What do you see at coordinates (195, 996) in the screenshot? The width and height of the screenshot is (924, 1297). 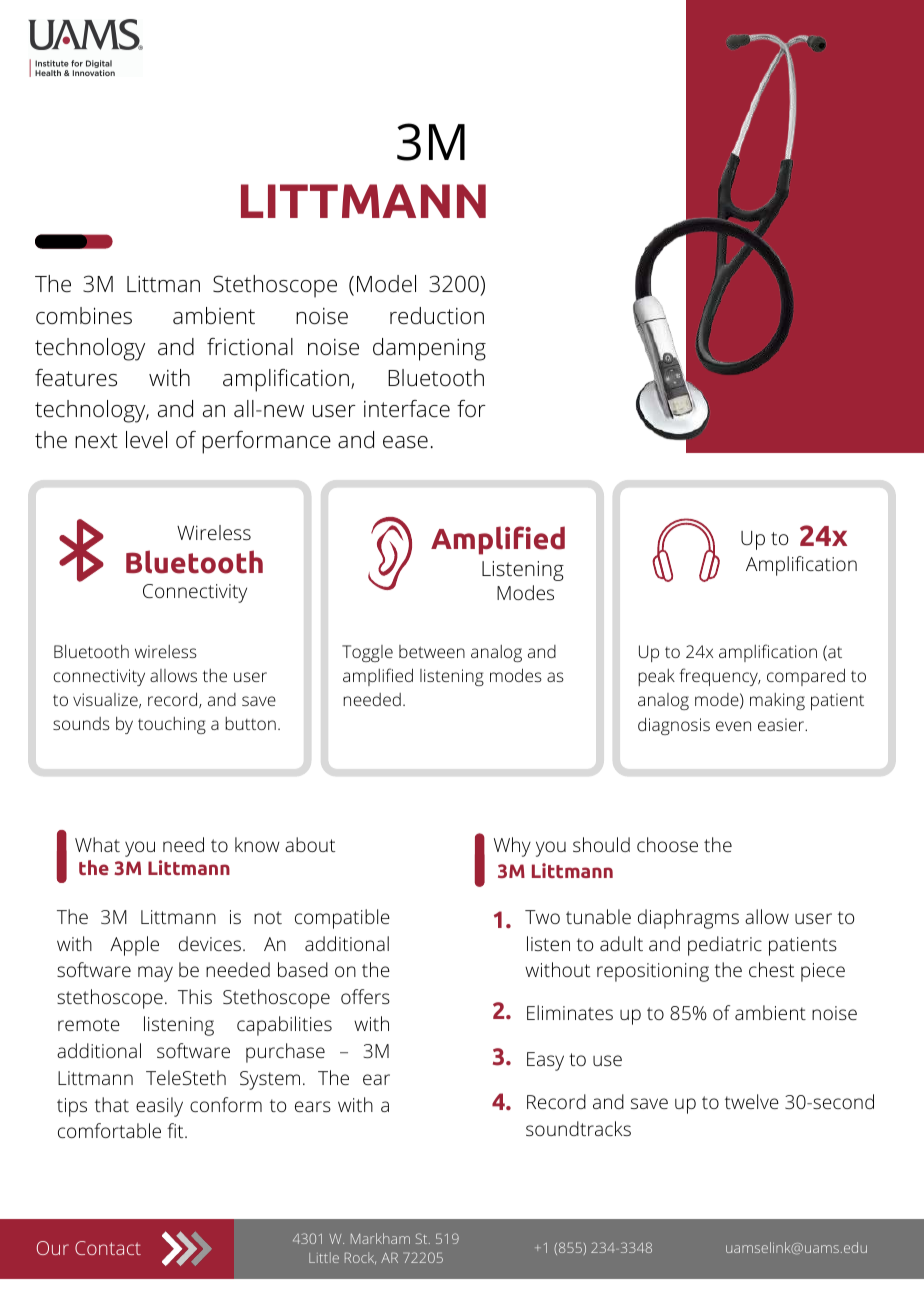 I see `This` at bounding box center [195, 996].
